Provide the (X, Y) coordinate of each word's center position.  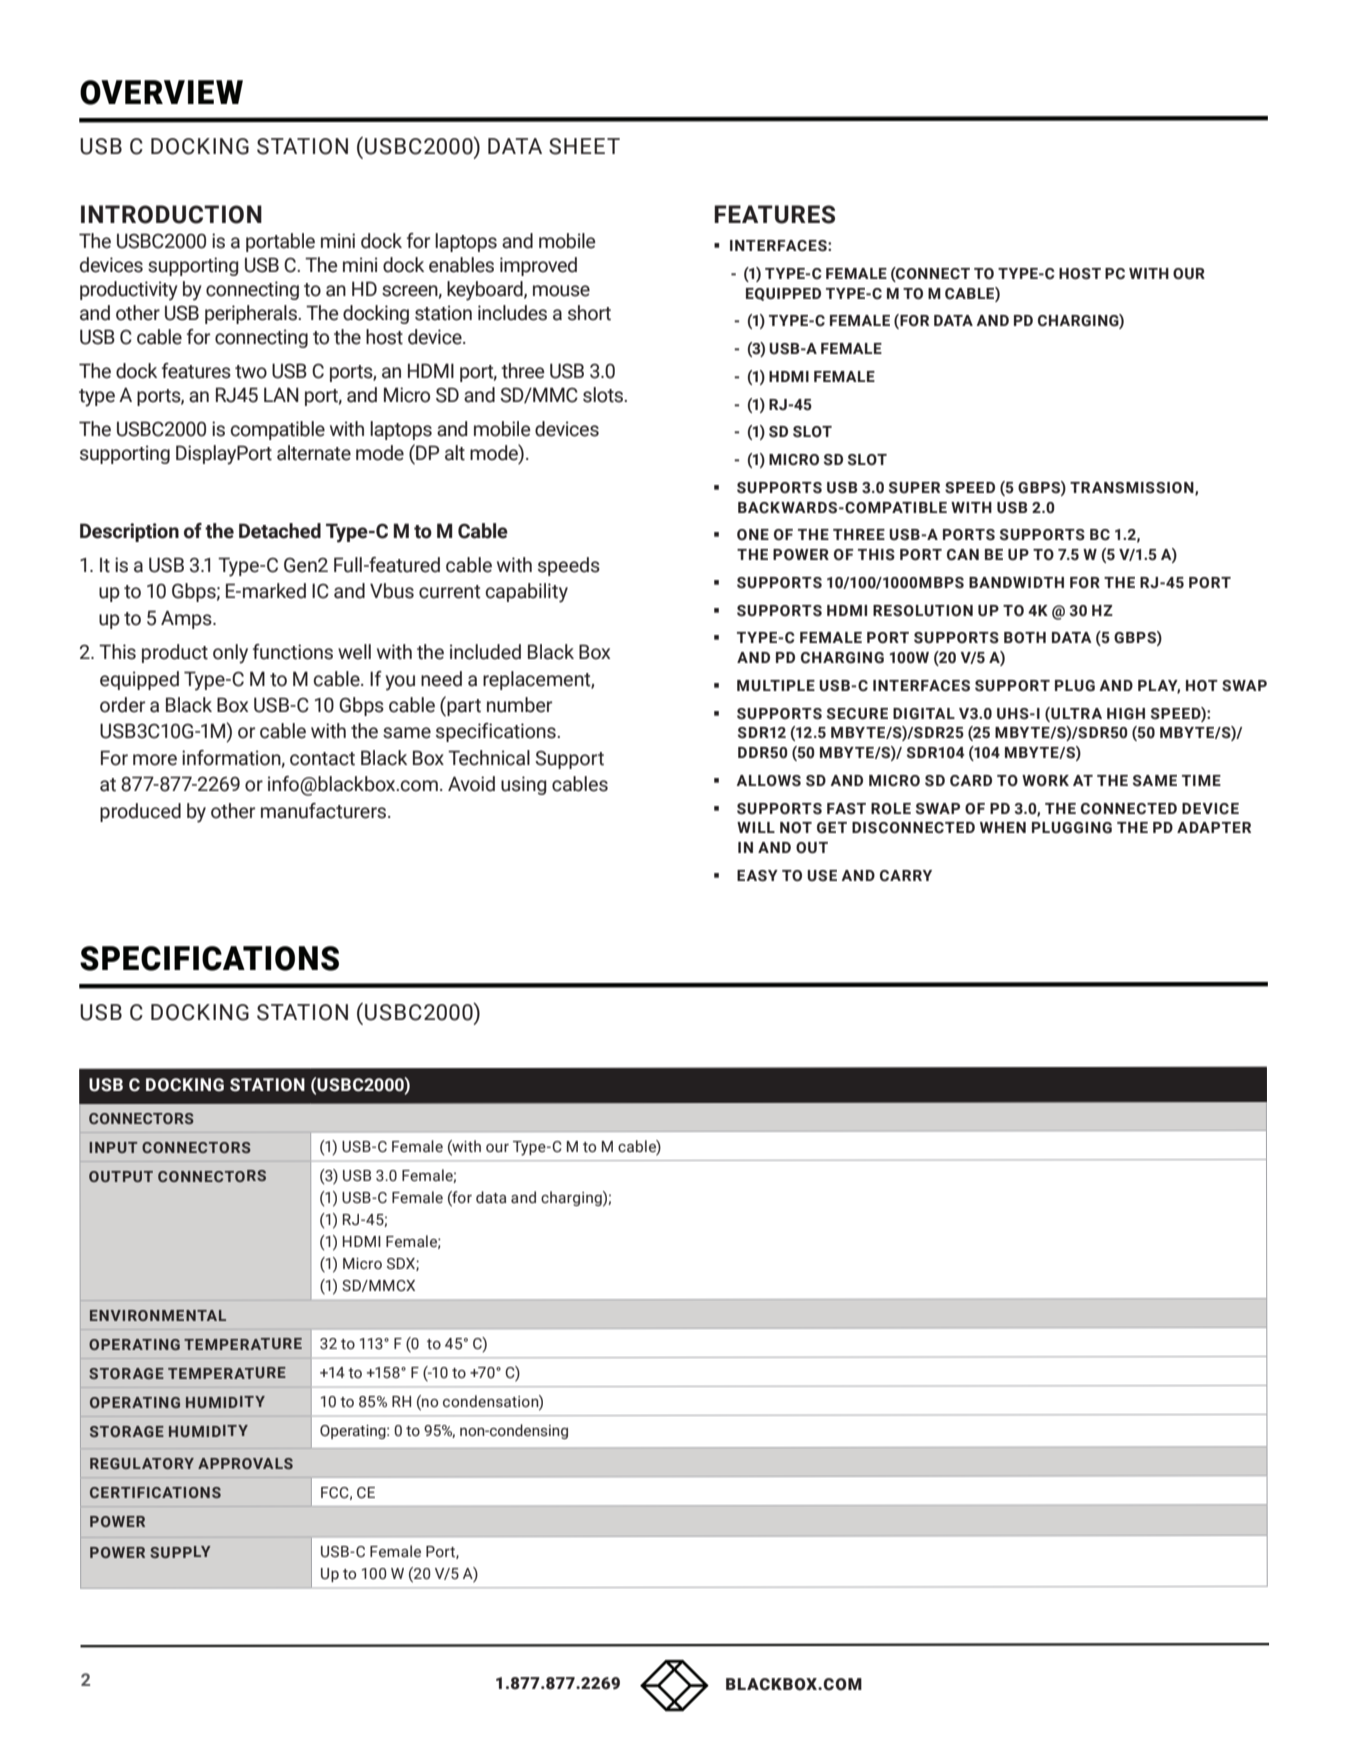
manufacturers (325, 811)
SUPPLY (180, 1552)
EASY (757, 876)
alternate (314, 453)
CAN (963, 555)
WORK (1045, 781)
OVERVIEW (161, 92)
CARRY (906, 876)
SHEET (584, 146)
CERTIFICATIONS (155, 1492)
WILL (756, 827)
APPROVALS (245, 1463)
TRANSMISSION (1133, 488)
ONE (753, 534)
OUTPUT (121, 1176)
